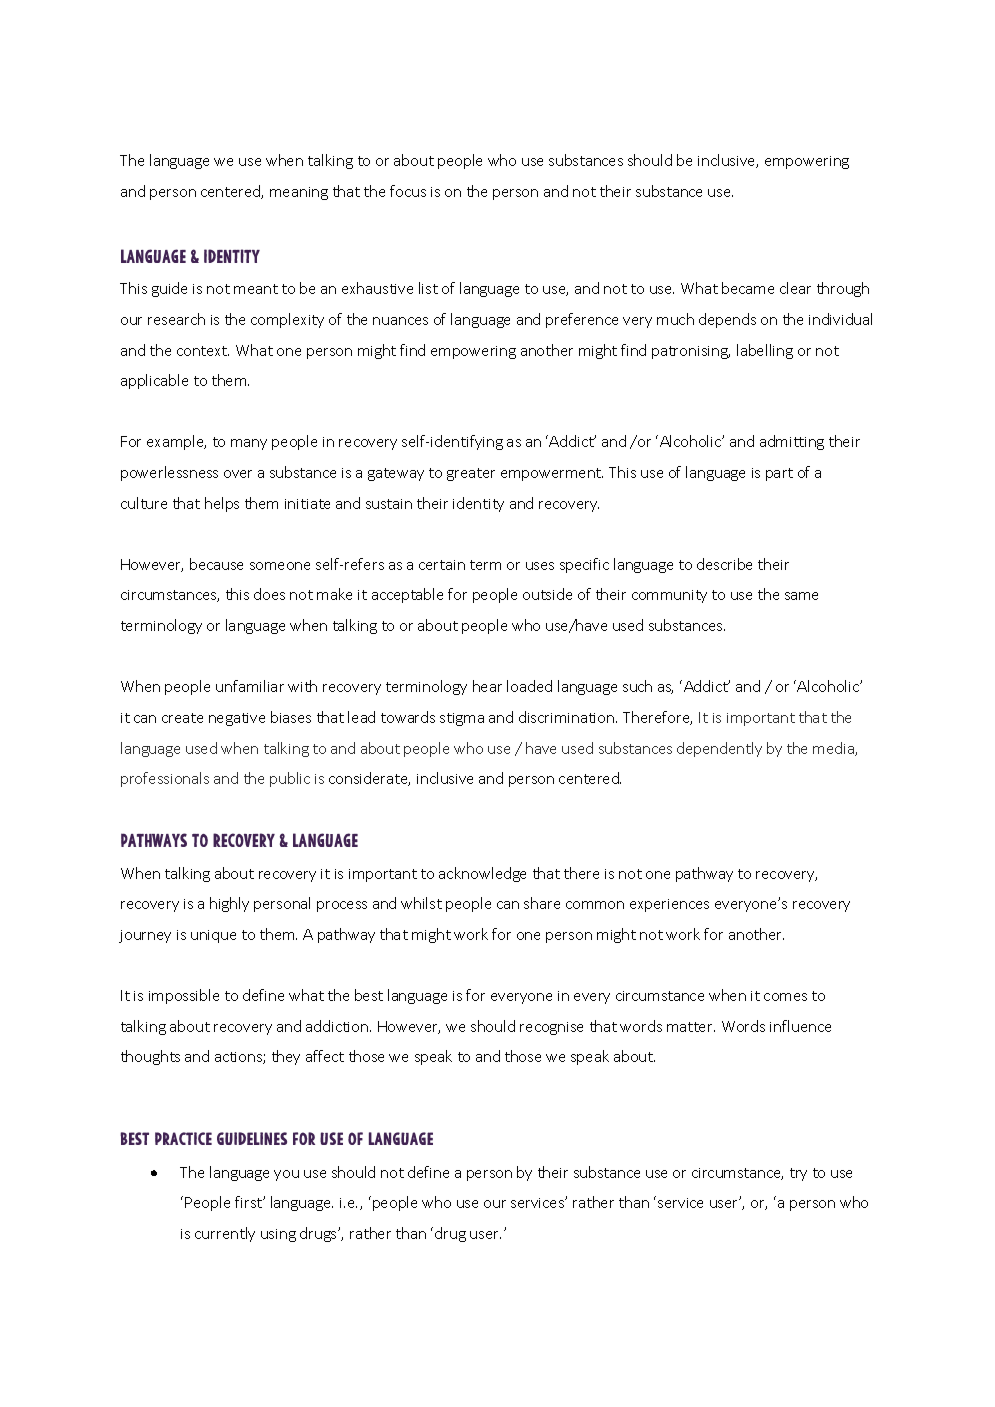 Image resolution: width=995 pixels, height=1407 pixels. Describe the element at coordinates (748, 288) in the screenshot. I see `became` at that location.
